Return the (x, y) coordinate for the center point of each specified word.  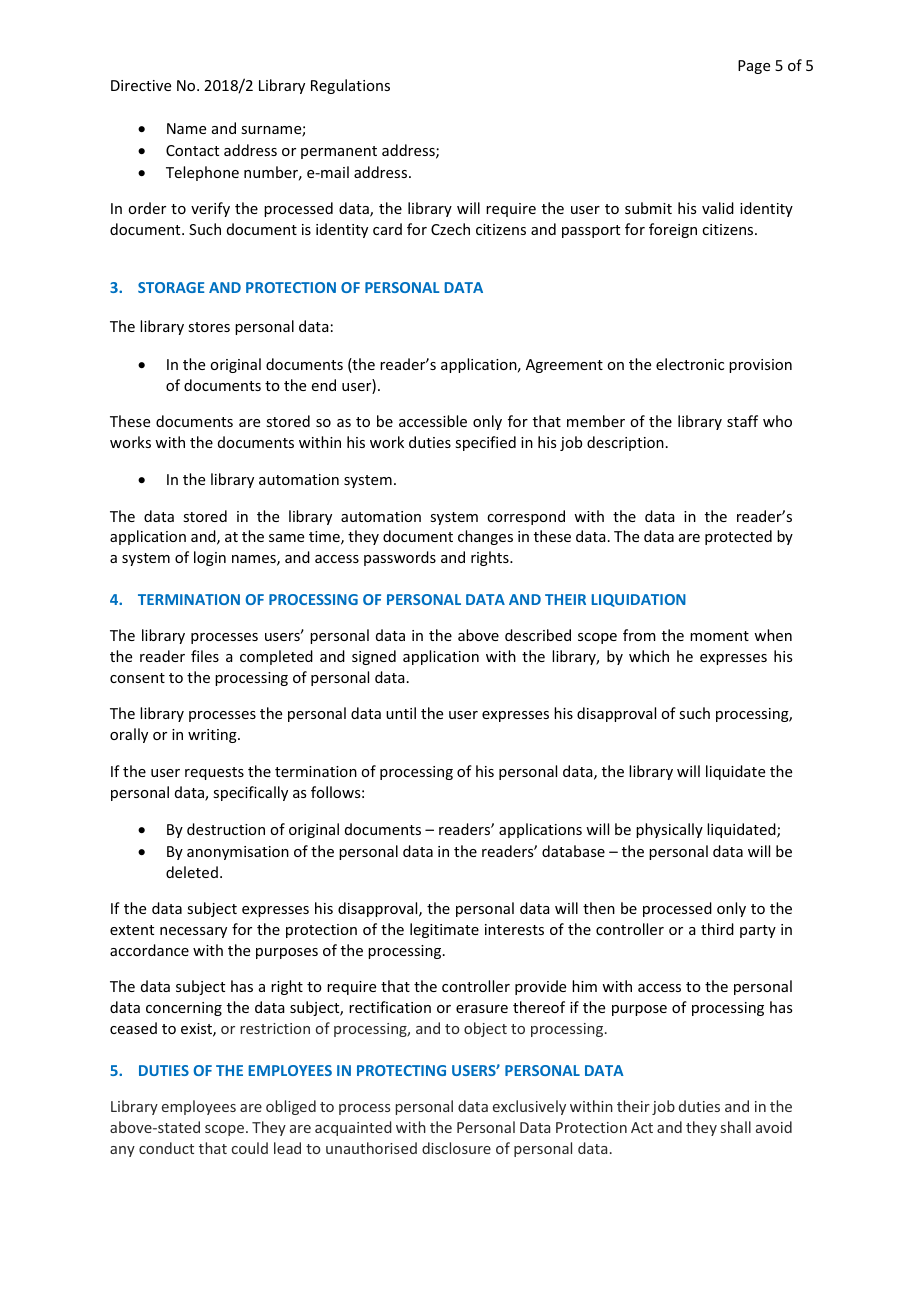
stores (209, 327)
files (205, 656)
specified (485, 443)
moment (719, 636)
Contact (192, 150)
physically (669, 830)
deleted (192, 872)
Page (754, 67)
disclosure (456, 1148)
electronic (690, 364)
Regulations (350, 86)
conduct (166, 1148)
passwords (400, 558)
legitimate (444, 930)
